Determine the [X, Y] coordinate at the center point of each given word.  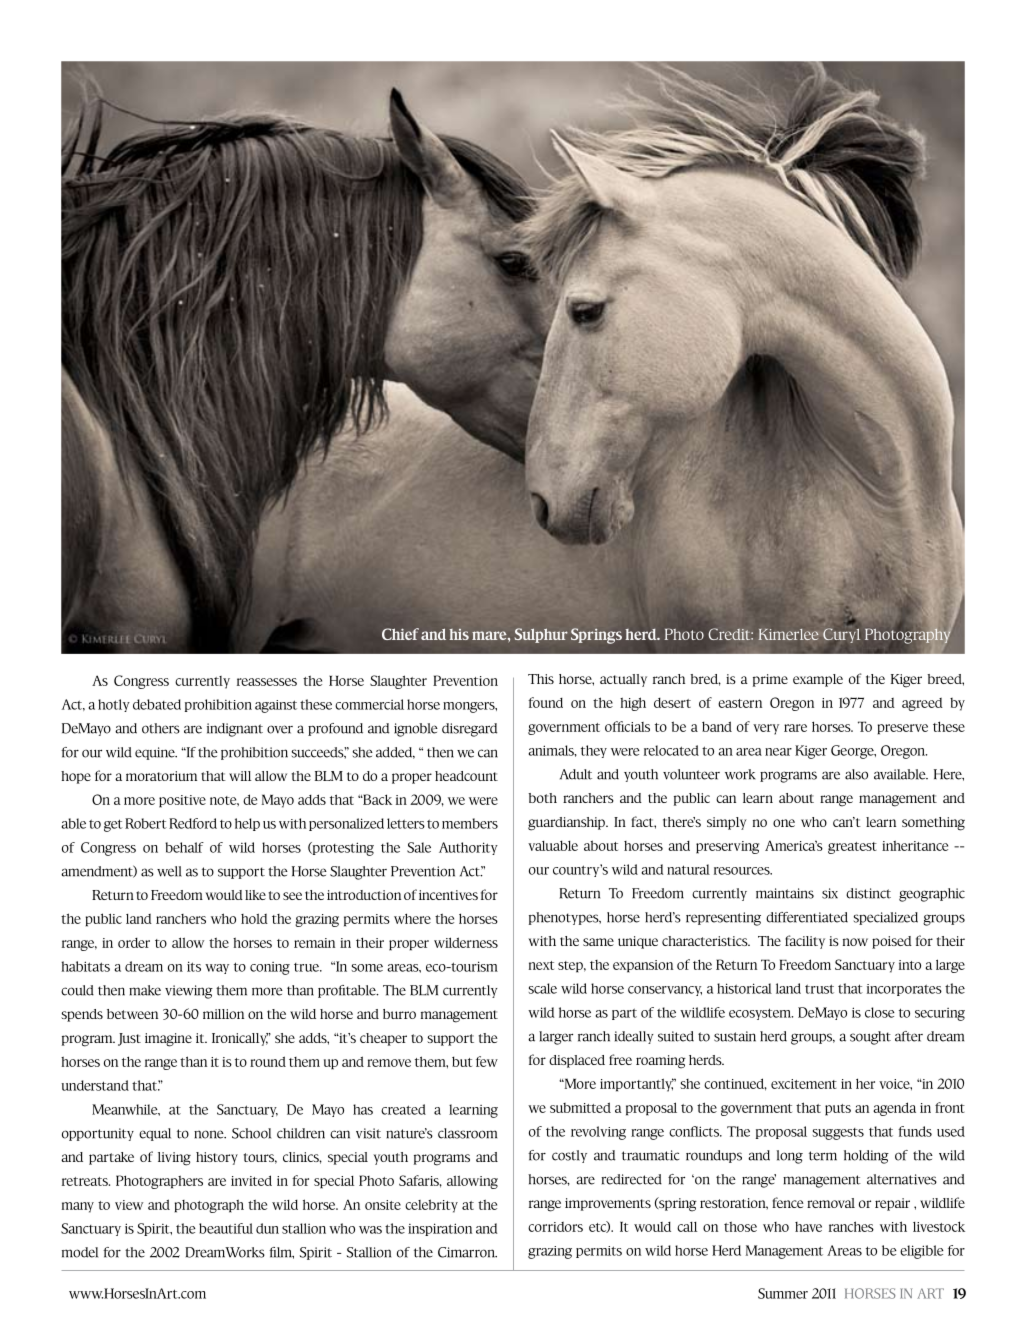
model [80, 1252]
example [818, 680]
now [855, 942]
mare [490, 635]
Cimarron [467, 1252]
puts [838, 1110]
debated [157, 704]
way [217, 969]
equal [155, 1134]
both [542, 798]
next [541, 965]
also [856, 774]
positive [182, 801]
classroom [467, 1133]
